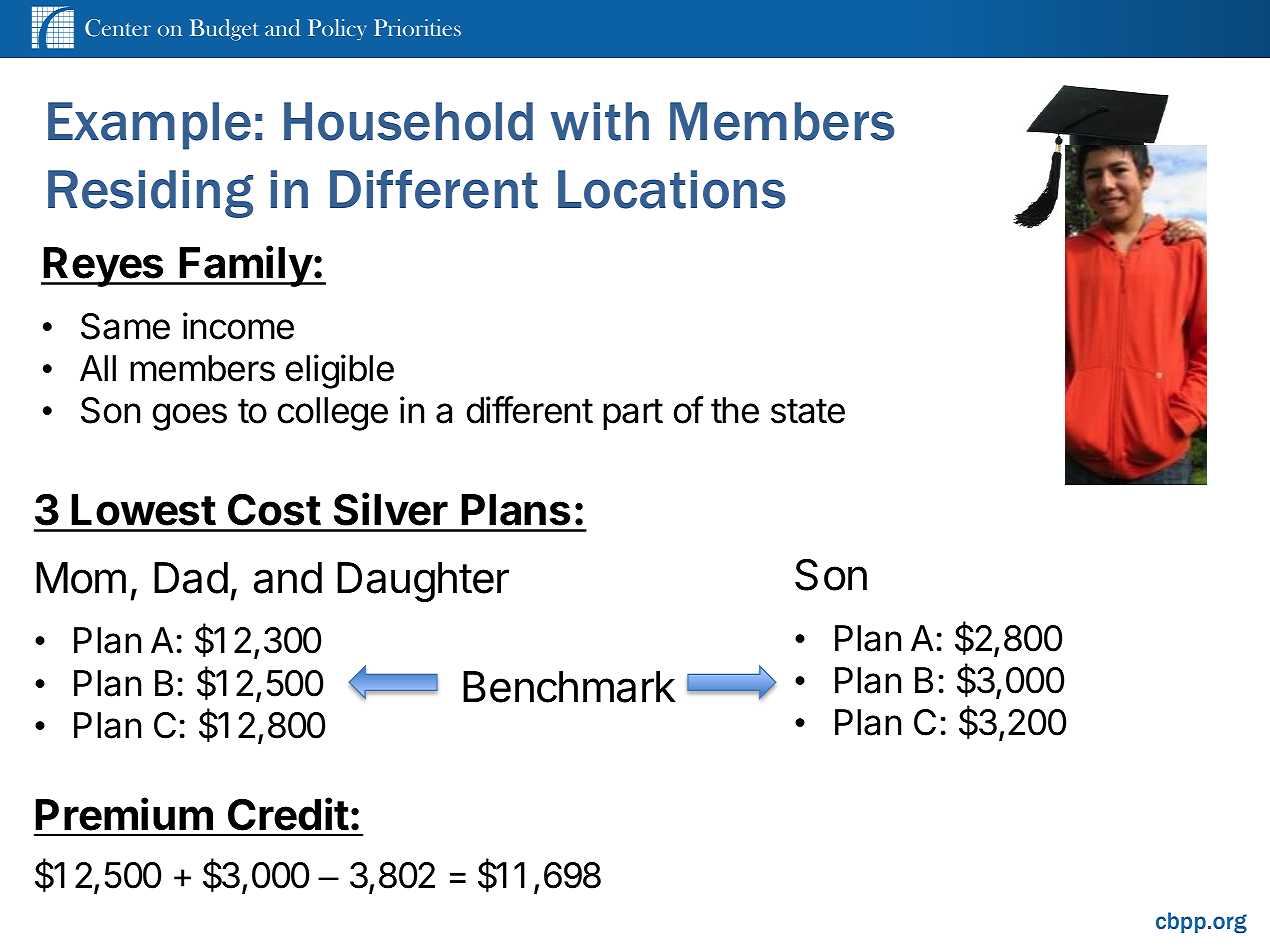 The image size is (1270, 952). I want to click on goes, so click(190, 417).
